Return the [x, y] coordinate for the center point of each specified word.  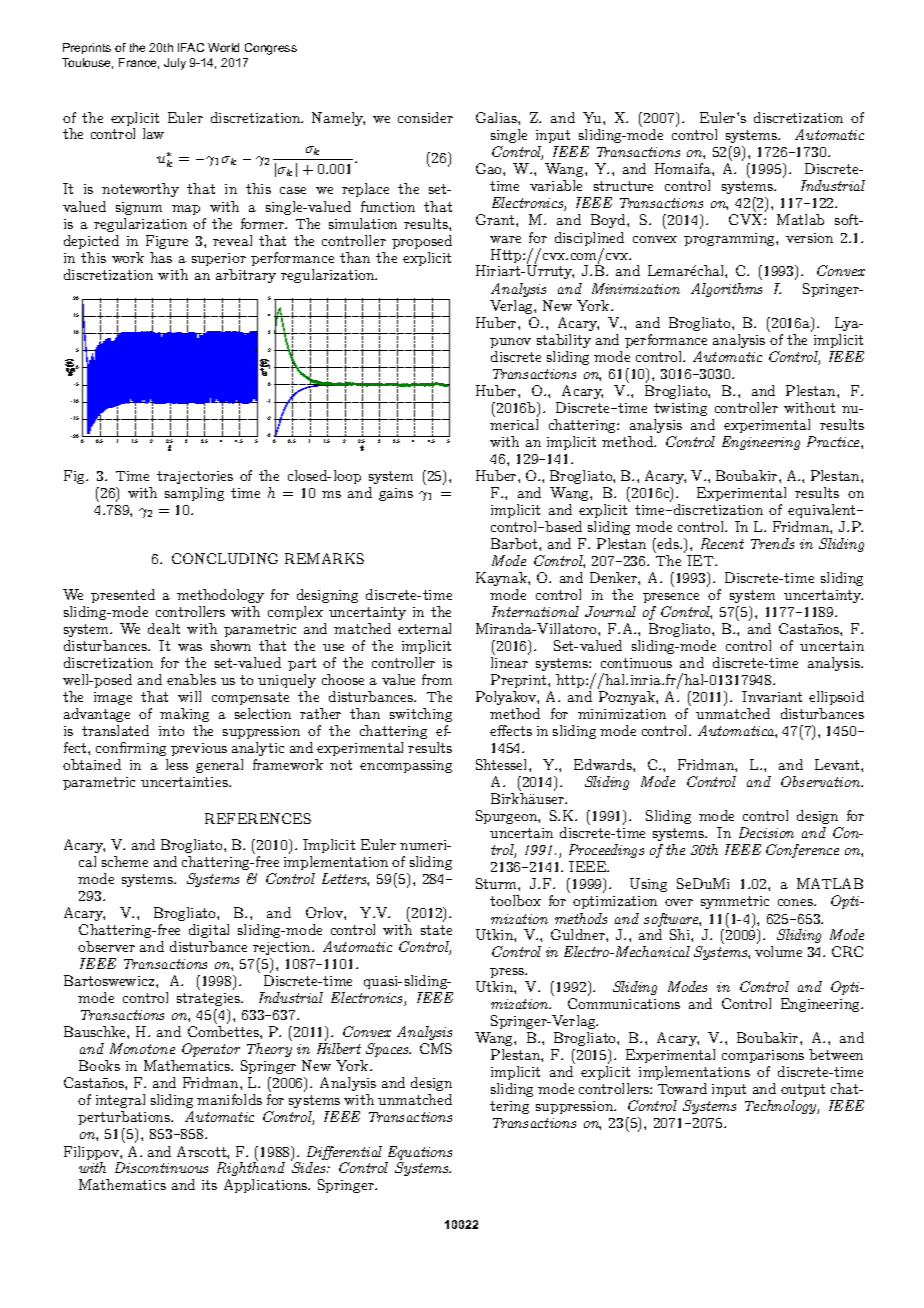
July [175, 64]
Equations [420, 1153]
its [209, 1185]
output [803, 1090]
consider [425, 117]
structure [623, 186]
